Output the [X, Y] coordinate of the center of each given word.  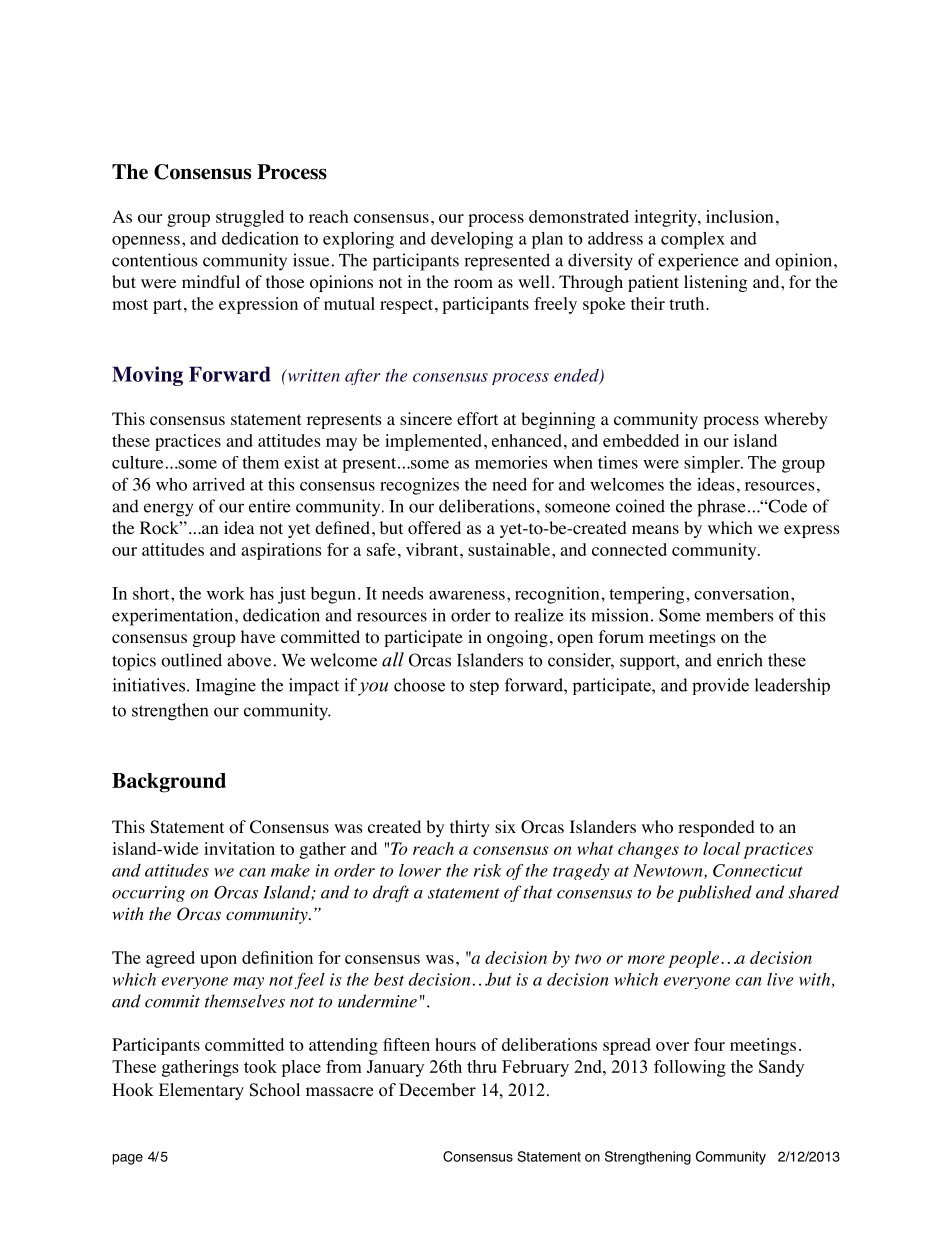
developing [472, 240]
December [437, 1090]
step [484, 687]
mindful [211, 281]
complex [693, 240]
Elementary [201, 1091]
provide [720, 686]
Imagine [226, 687]
